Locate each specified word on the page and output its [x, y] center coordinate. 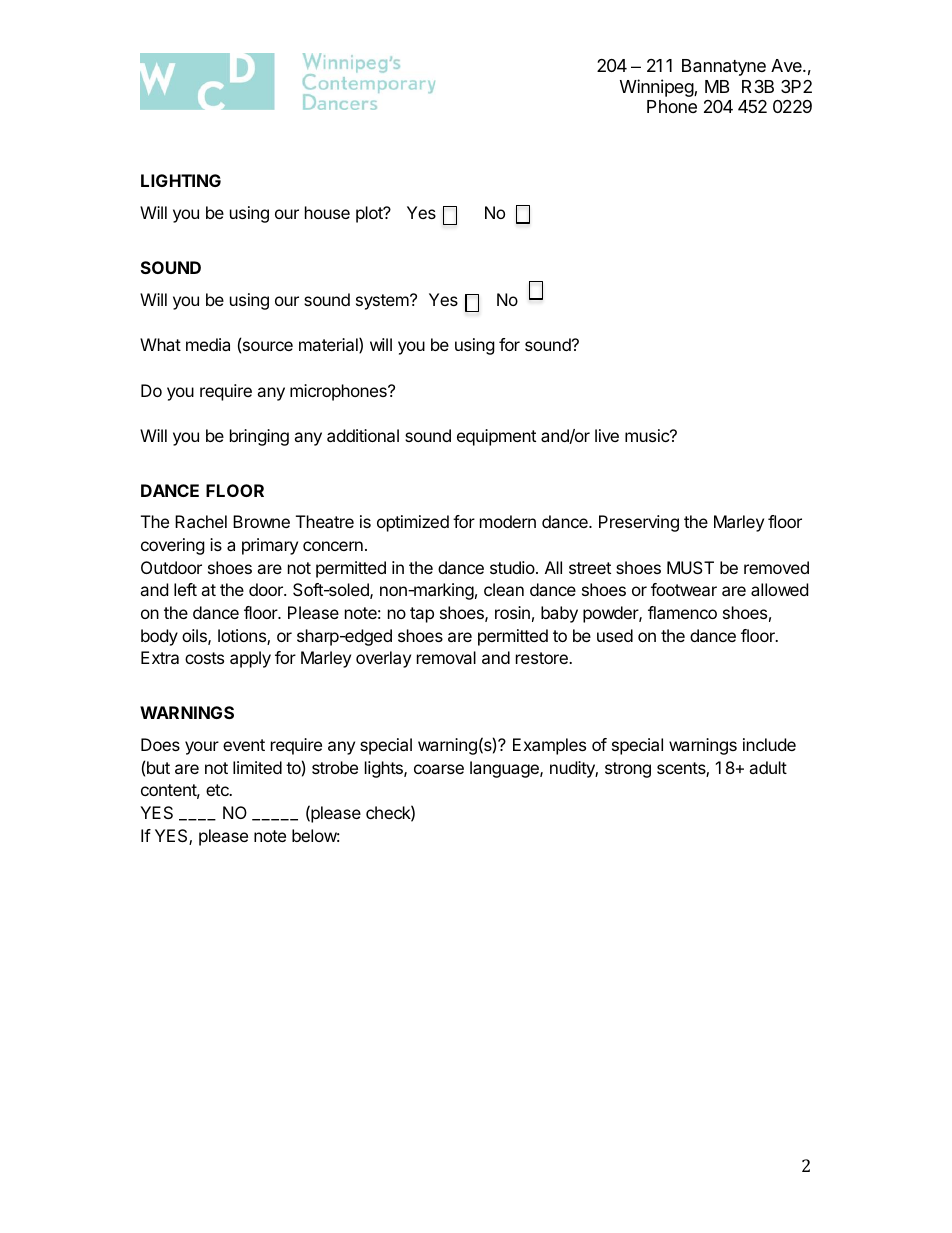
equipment [496, 437]
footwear [684, 589]
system [383, 302]
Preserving [639, 523]
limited [257, 767]
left [185, 589]
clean [504, 589]
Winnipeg [657, 88]
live [607, 435]
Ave [787, 65]
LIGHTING [181, 180]
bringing [259, 437]
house [327, 212]
